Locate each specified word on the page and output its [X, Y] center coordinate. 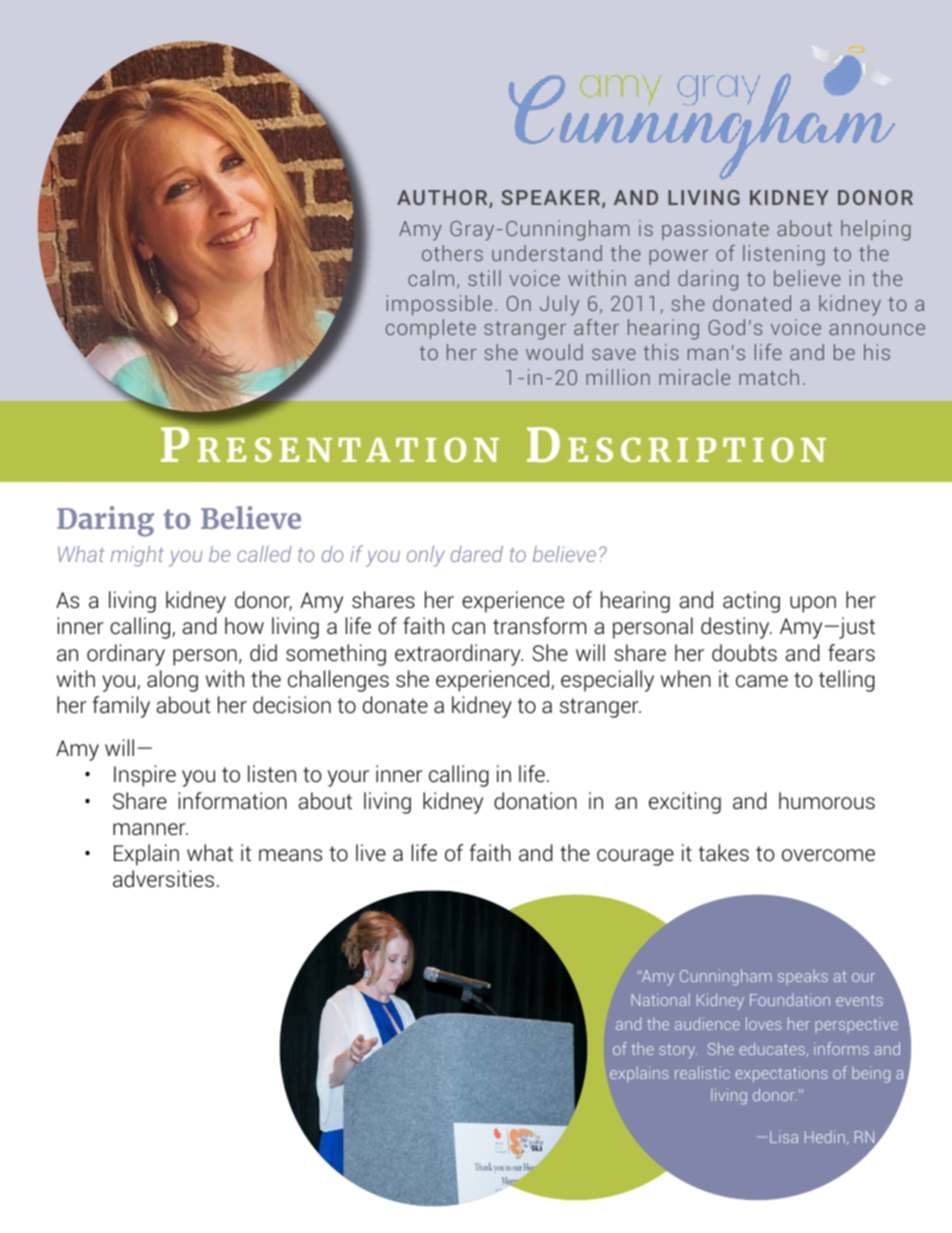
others [452, 253]
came [762, 681]
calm [431, 278]
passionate [715, 230]
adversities [163, 879]
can [468, 628]
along [172, 681]
